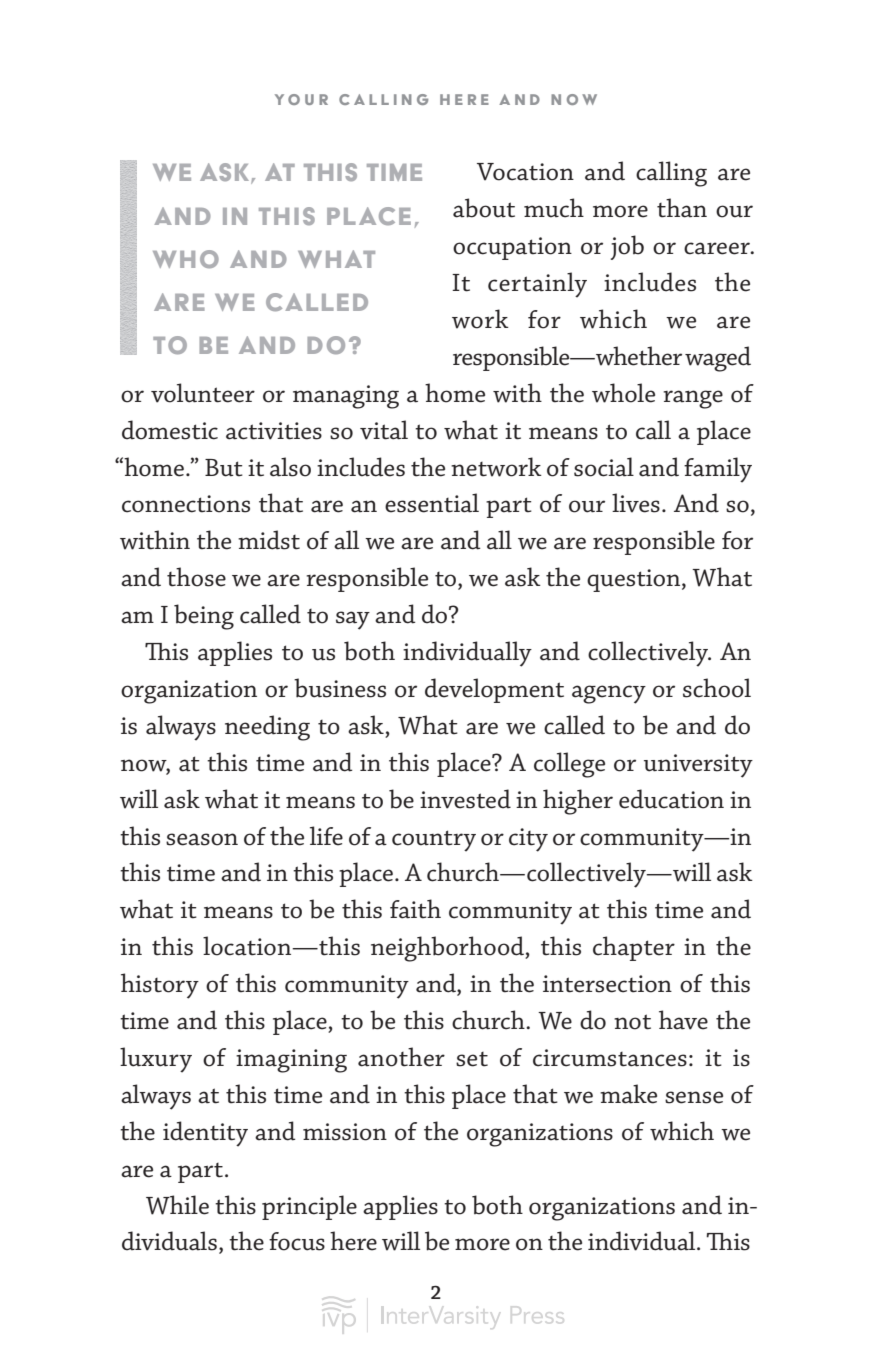 This image has height=1372, width=886. Describe the element at coordinates (484, 208) in the image. I see `about` at that location.
